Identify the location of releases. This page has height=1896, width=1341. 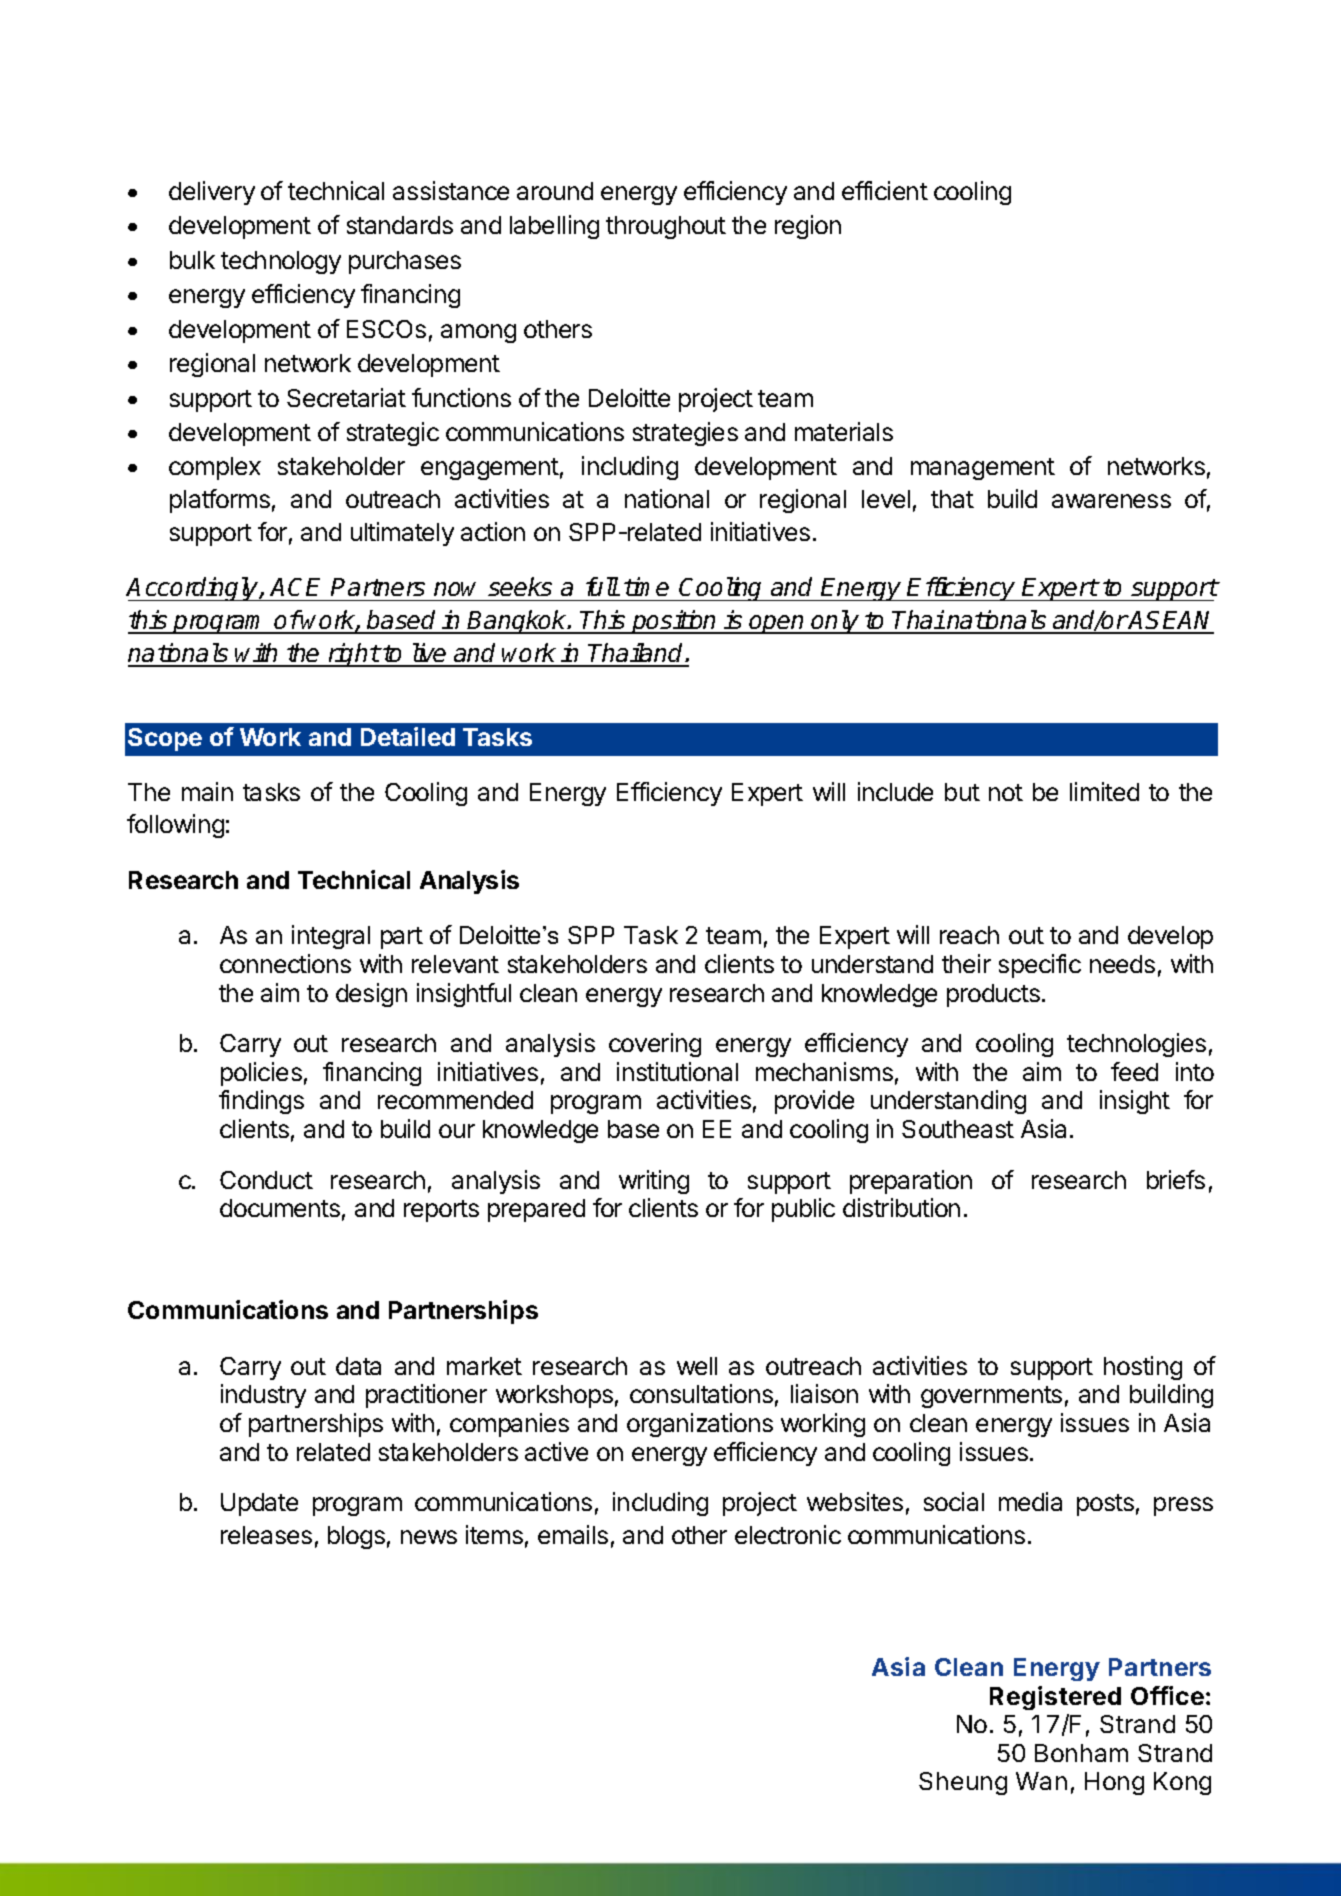
(266, 1535).
